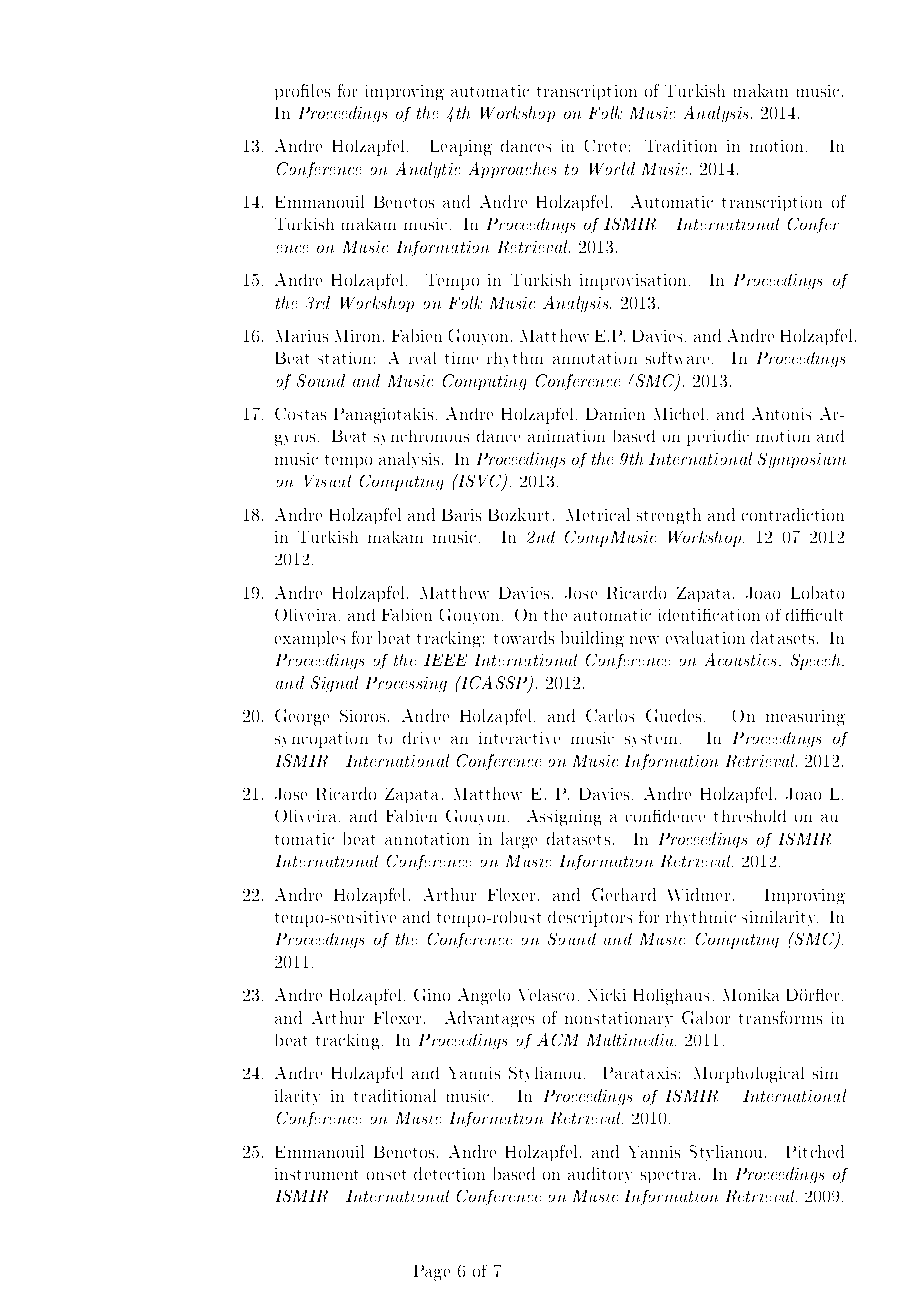 Image resolution: width=924 pixels, height=1308 pixels. What do you see at coordinates (566, 436) in the screenshot?
I see `animation` at bounding box center [566, 436].
